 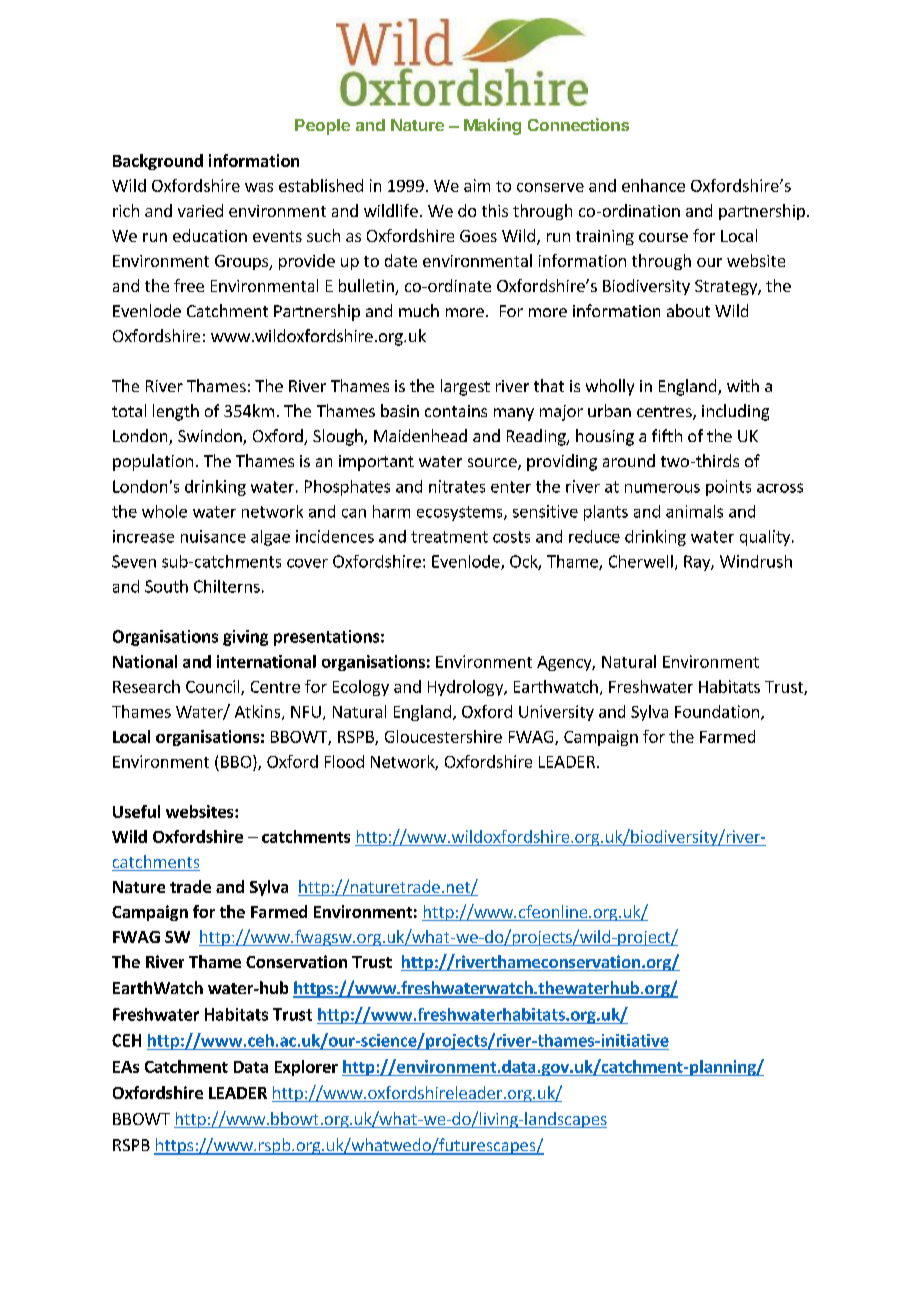 What do you see at coordinates (344, 761) in the image?
I see `Flood` at bounding box center [344, 761].
